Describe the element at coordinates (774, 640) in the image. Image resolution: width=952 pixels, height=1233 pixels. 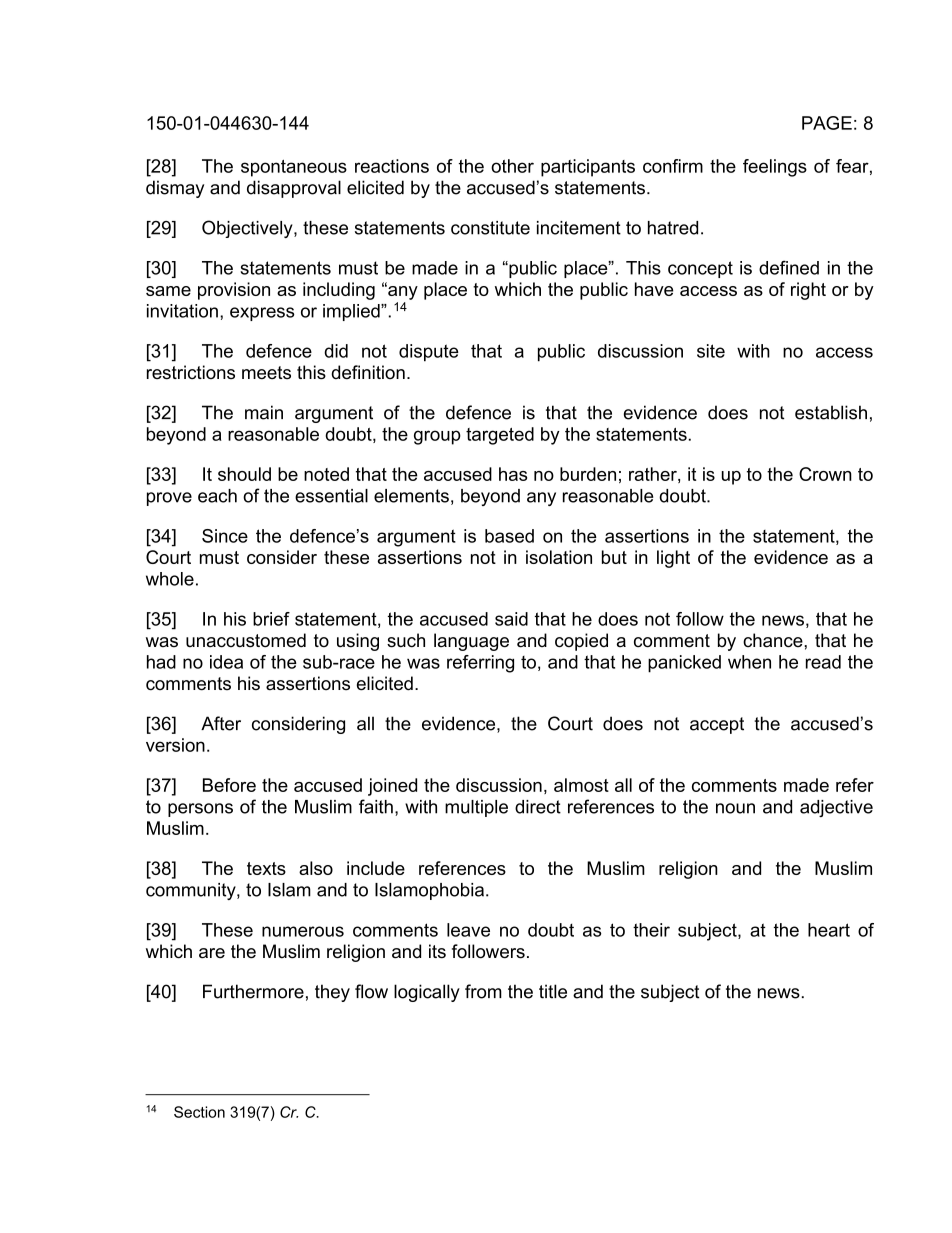
I see `chance` at that location.
